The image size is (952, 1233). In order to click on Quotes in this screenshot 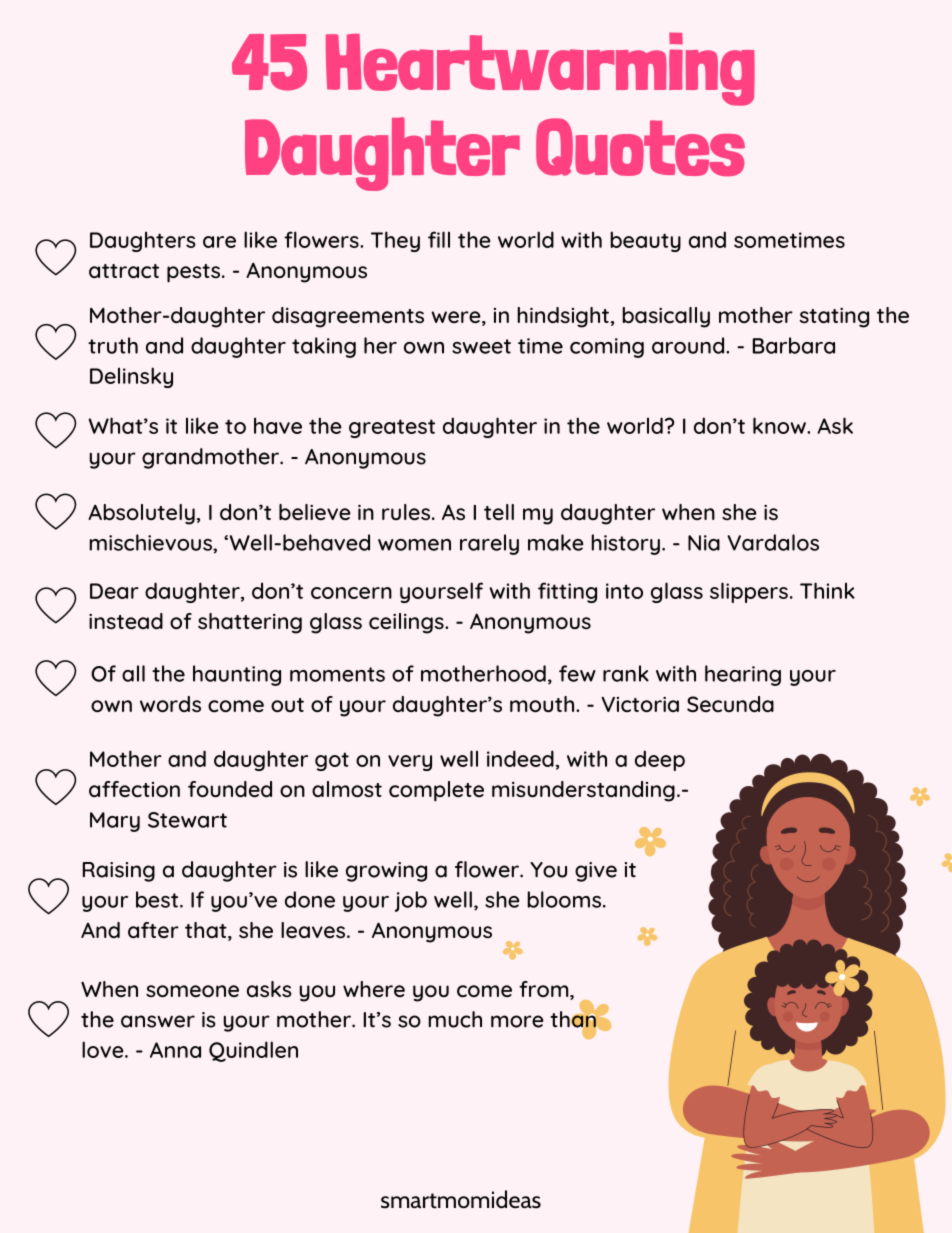, I will do `click(640, 147)`.
